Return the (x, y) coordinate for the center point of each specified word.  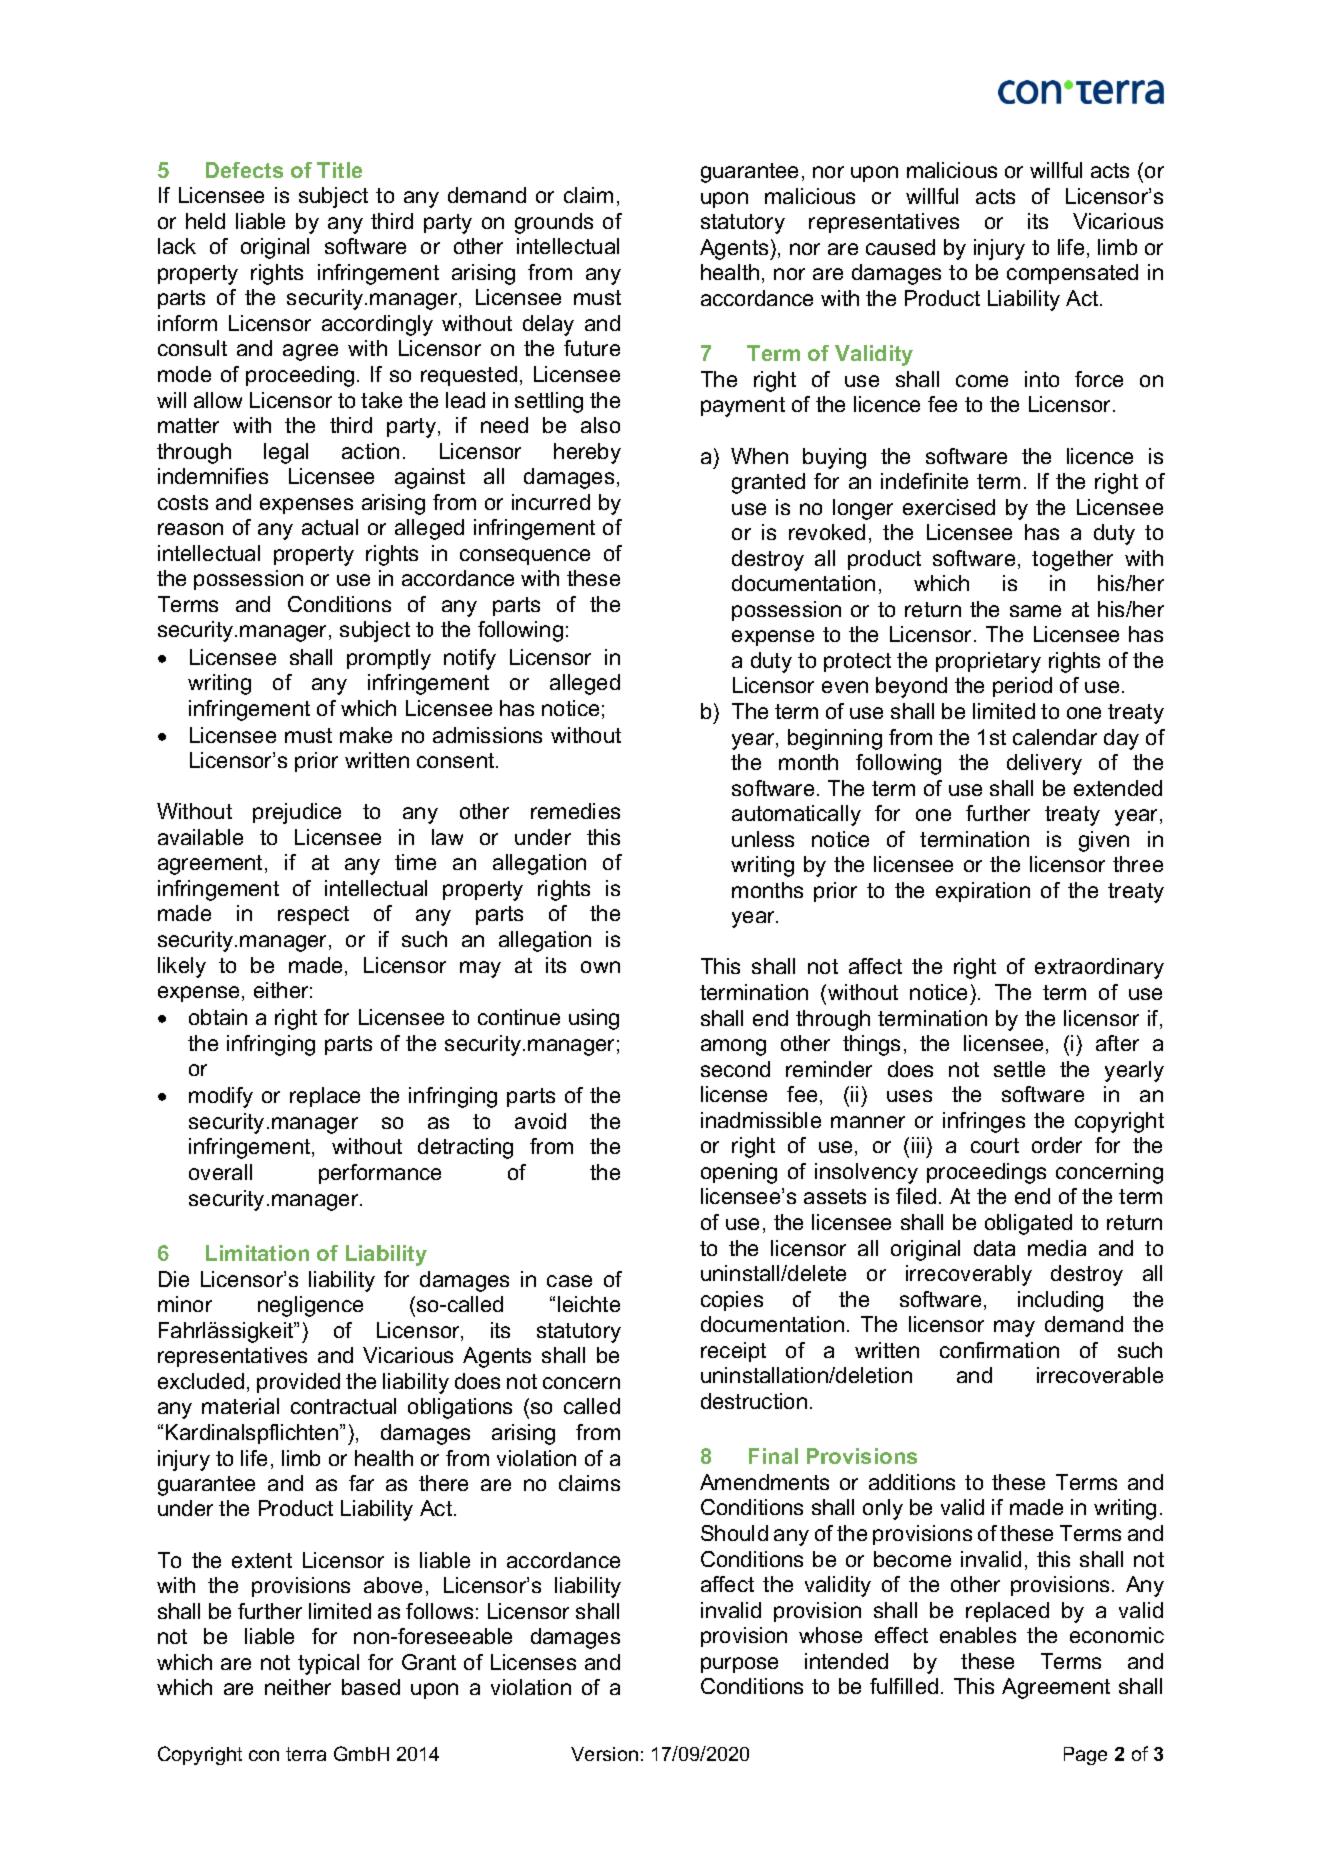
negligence (310, 1306)
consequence (525, 557)
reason (190, 529)
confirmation (999, 1350)
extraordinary (1099, 968)
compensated (1072, 274)
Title (339, 170)
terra (306, 1754)
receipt (733, 1352)
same (1035, 611)
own (600, 967)
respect (313, 915)
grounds (554, 223)
